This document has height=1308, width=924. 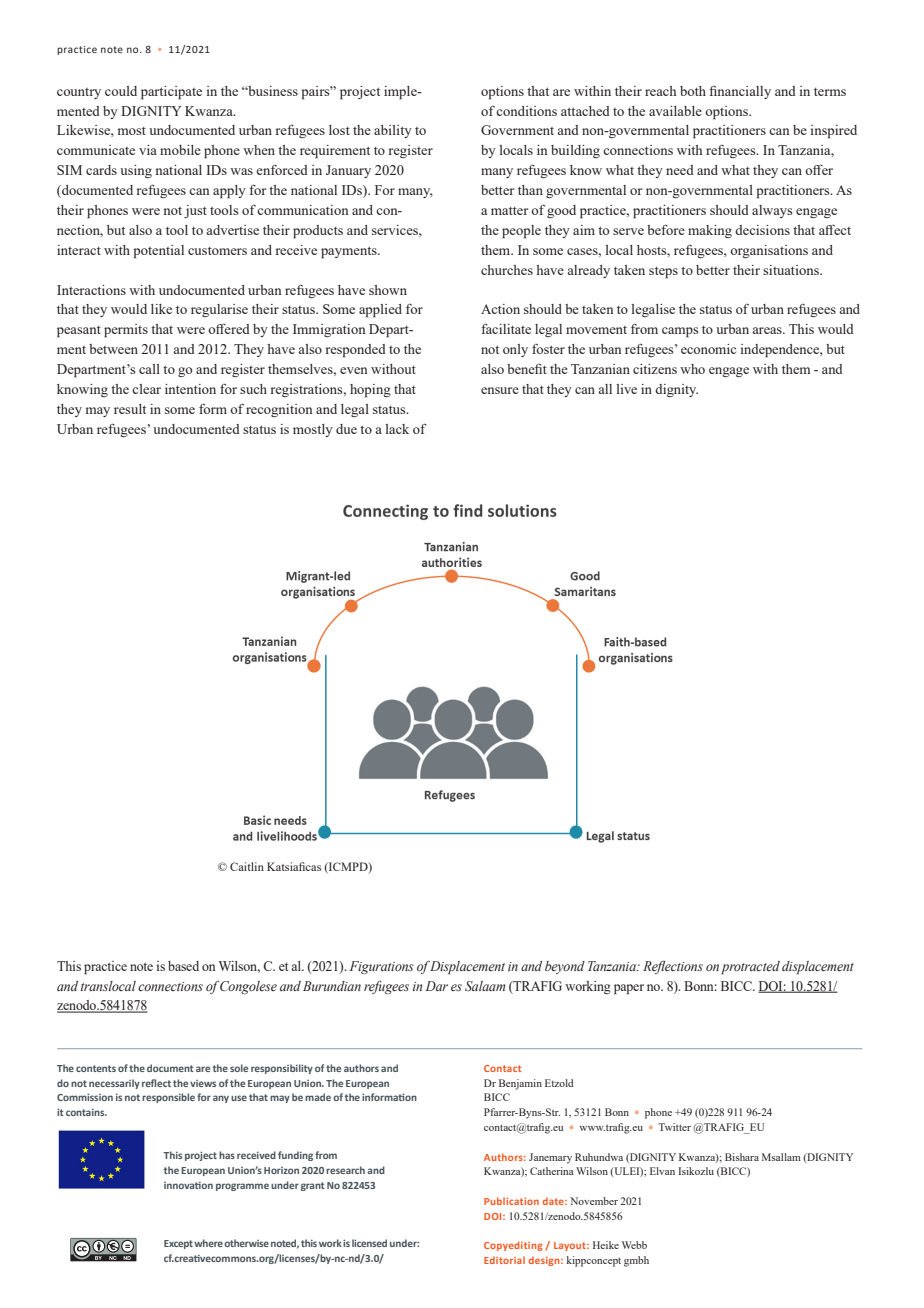 I want to click on result, so click(x=130, y=409).
